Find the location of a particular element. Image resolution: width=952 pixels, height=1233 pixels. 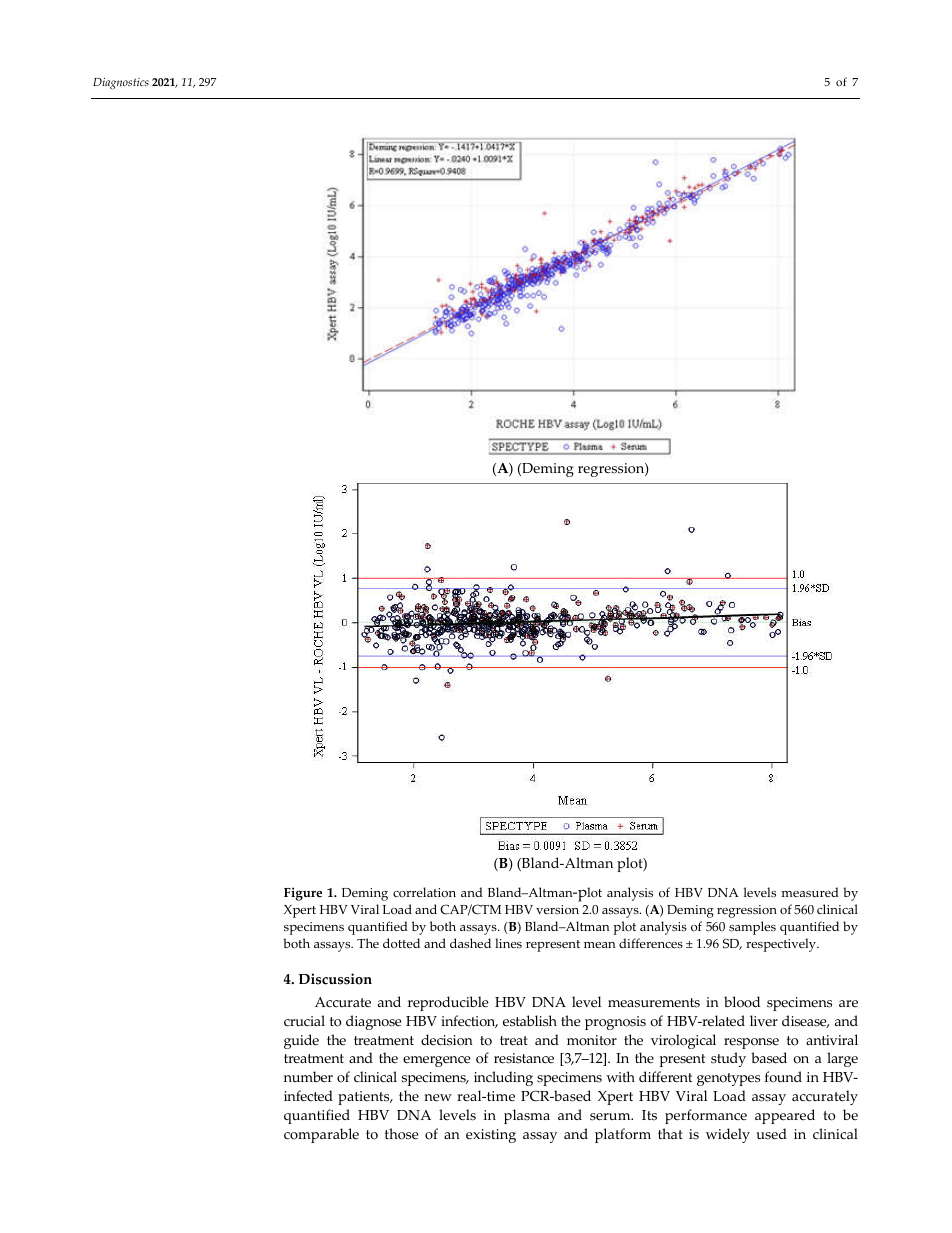

dashed is located at coordinates (470, 943).
